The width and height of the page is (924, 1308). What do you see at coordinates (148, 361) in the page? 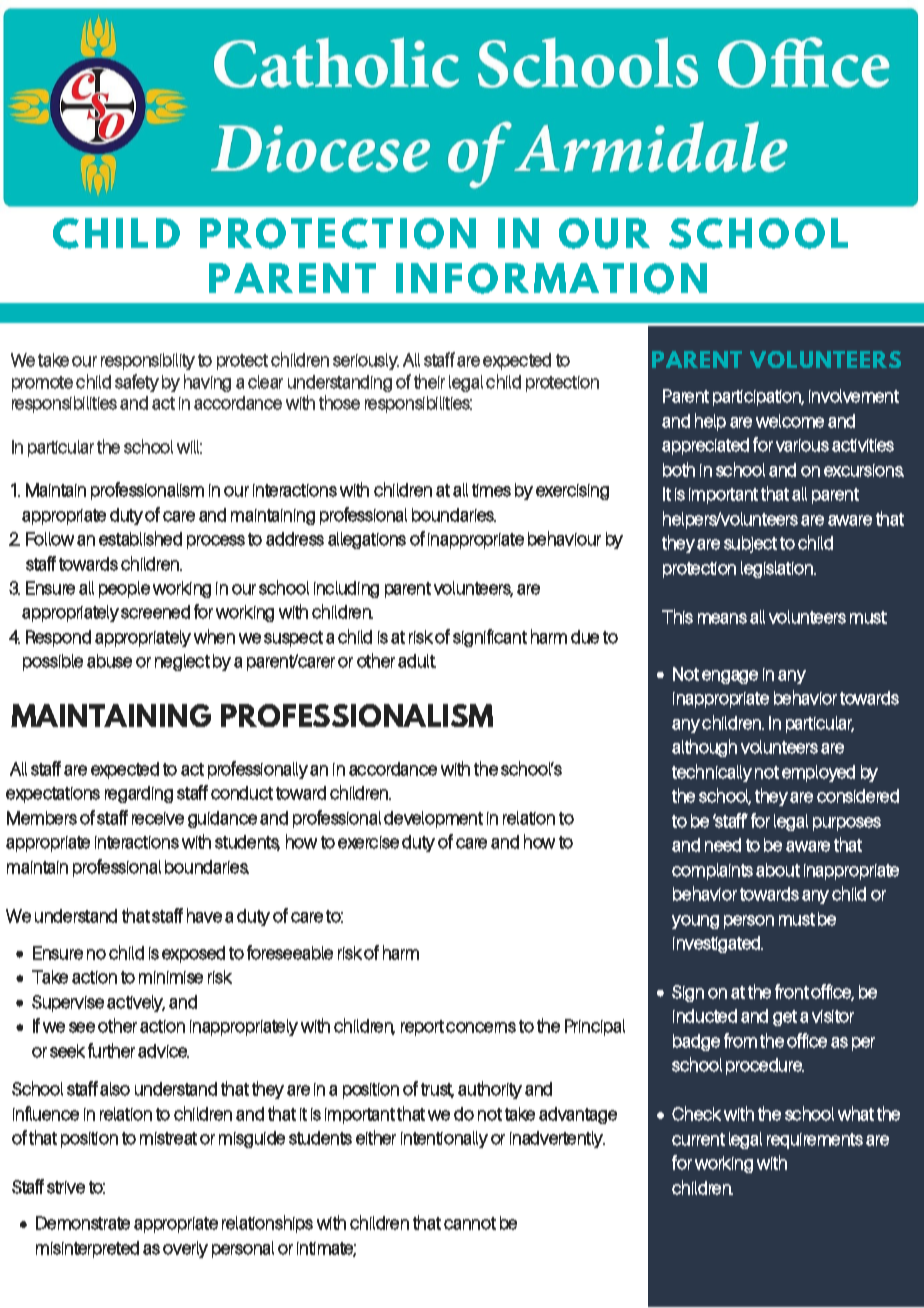
I see `responsibility` at bounding box center [148, 361].
